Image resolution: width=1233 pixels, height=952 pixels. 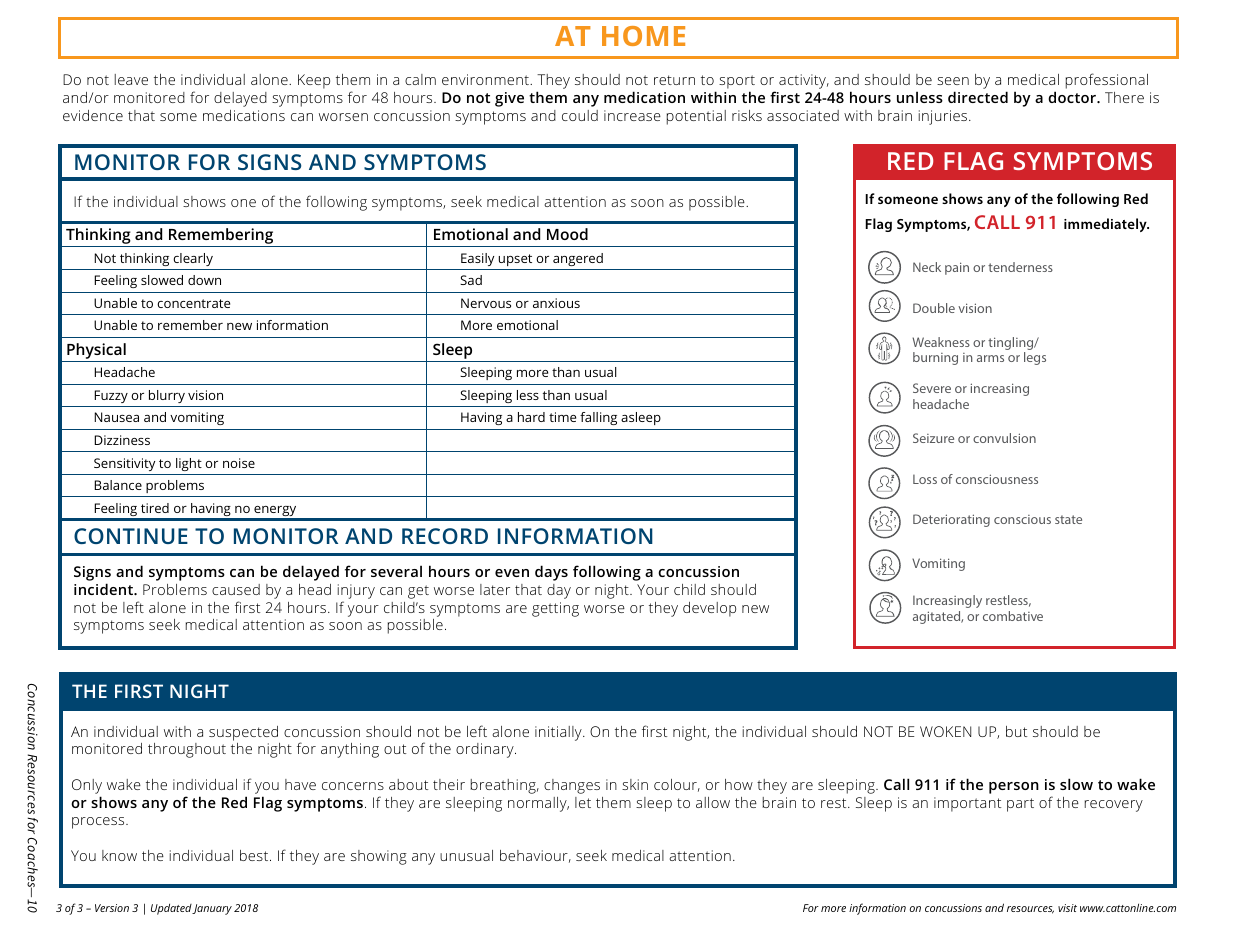 I want to click on seen, so click(x=953, y=81).
